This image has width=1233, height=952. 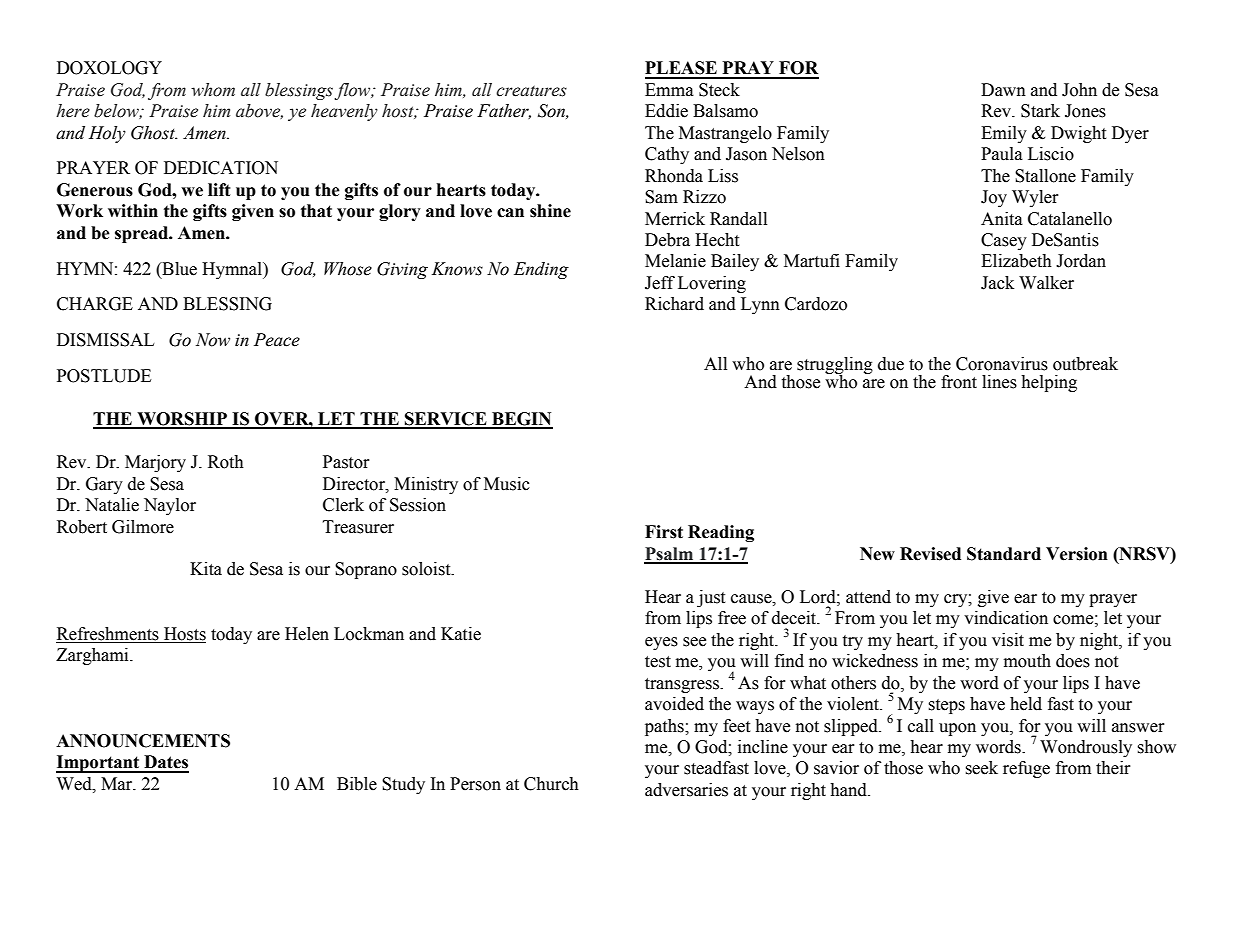 I want to click on Important, so click(x=99, y=764).
